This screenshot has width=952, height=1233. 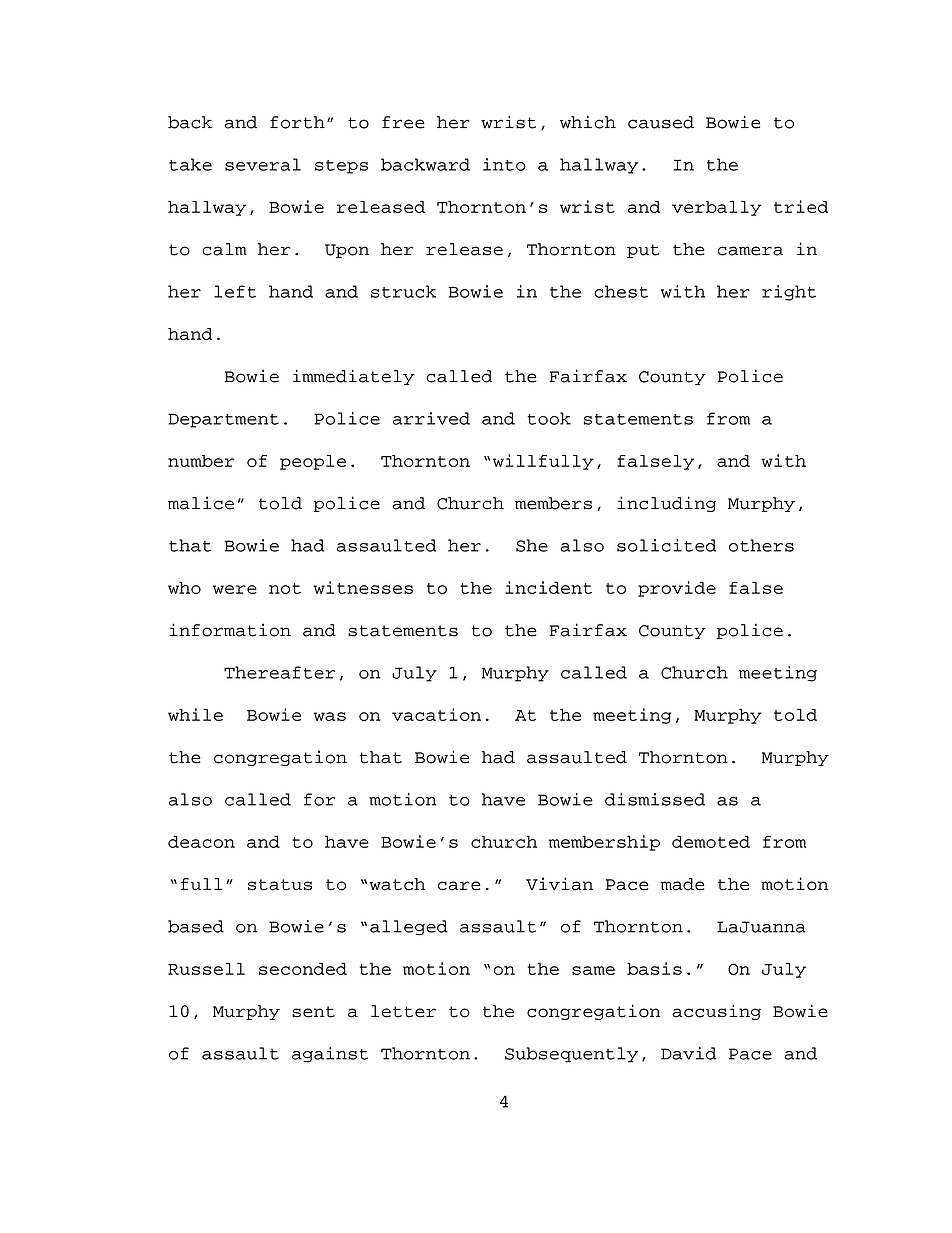 I want to click on caused, so click(x=661, y=122).
